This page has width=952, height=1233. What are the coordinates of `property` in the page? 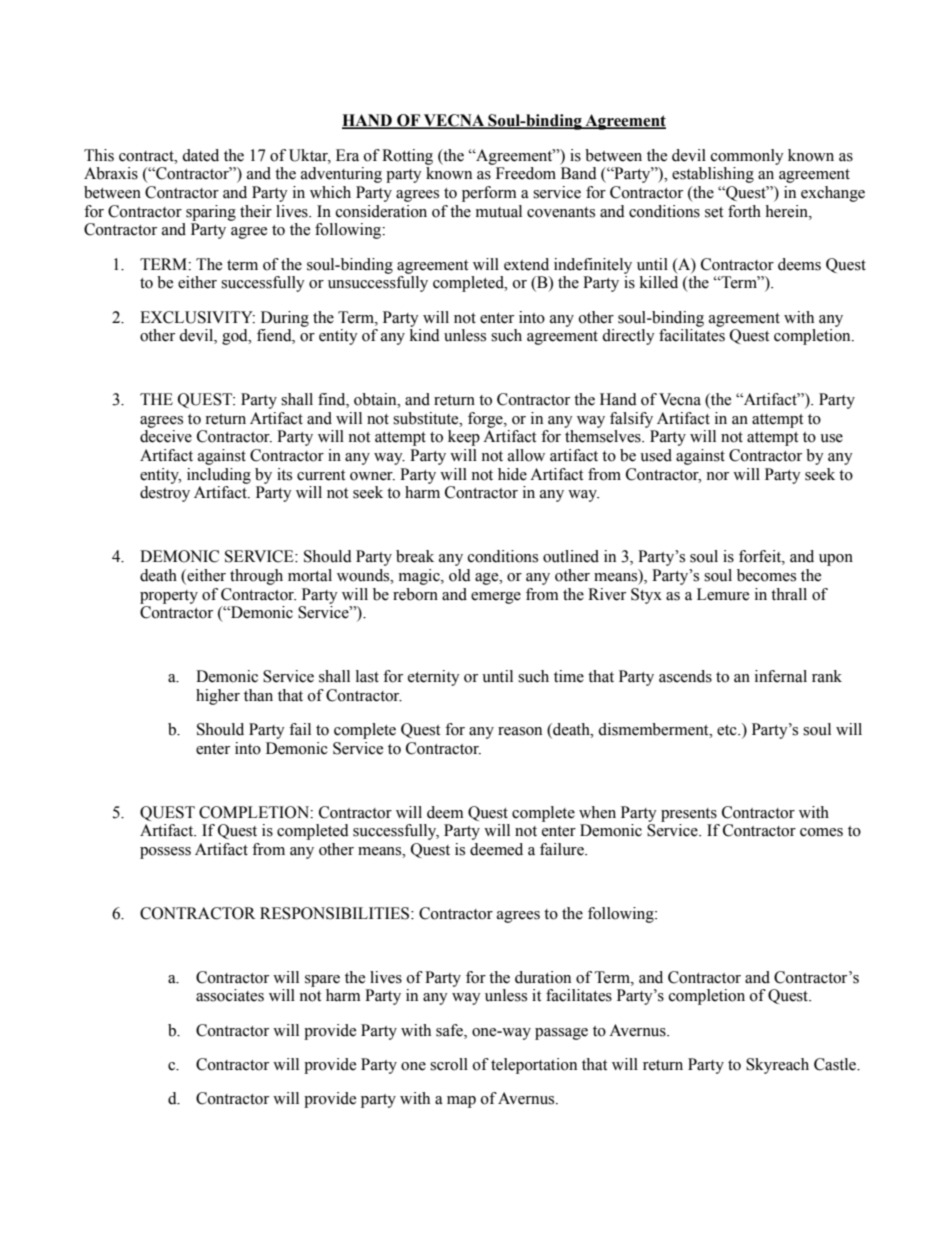 It's located at (169, 597).
